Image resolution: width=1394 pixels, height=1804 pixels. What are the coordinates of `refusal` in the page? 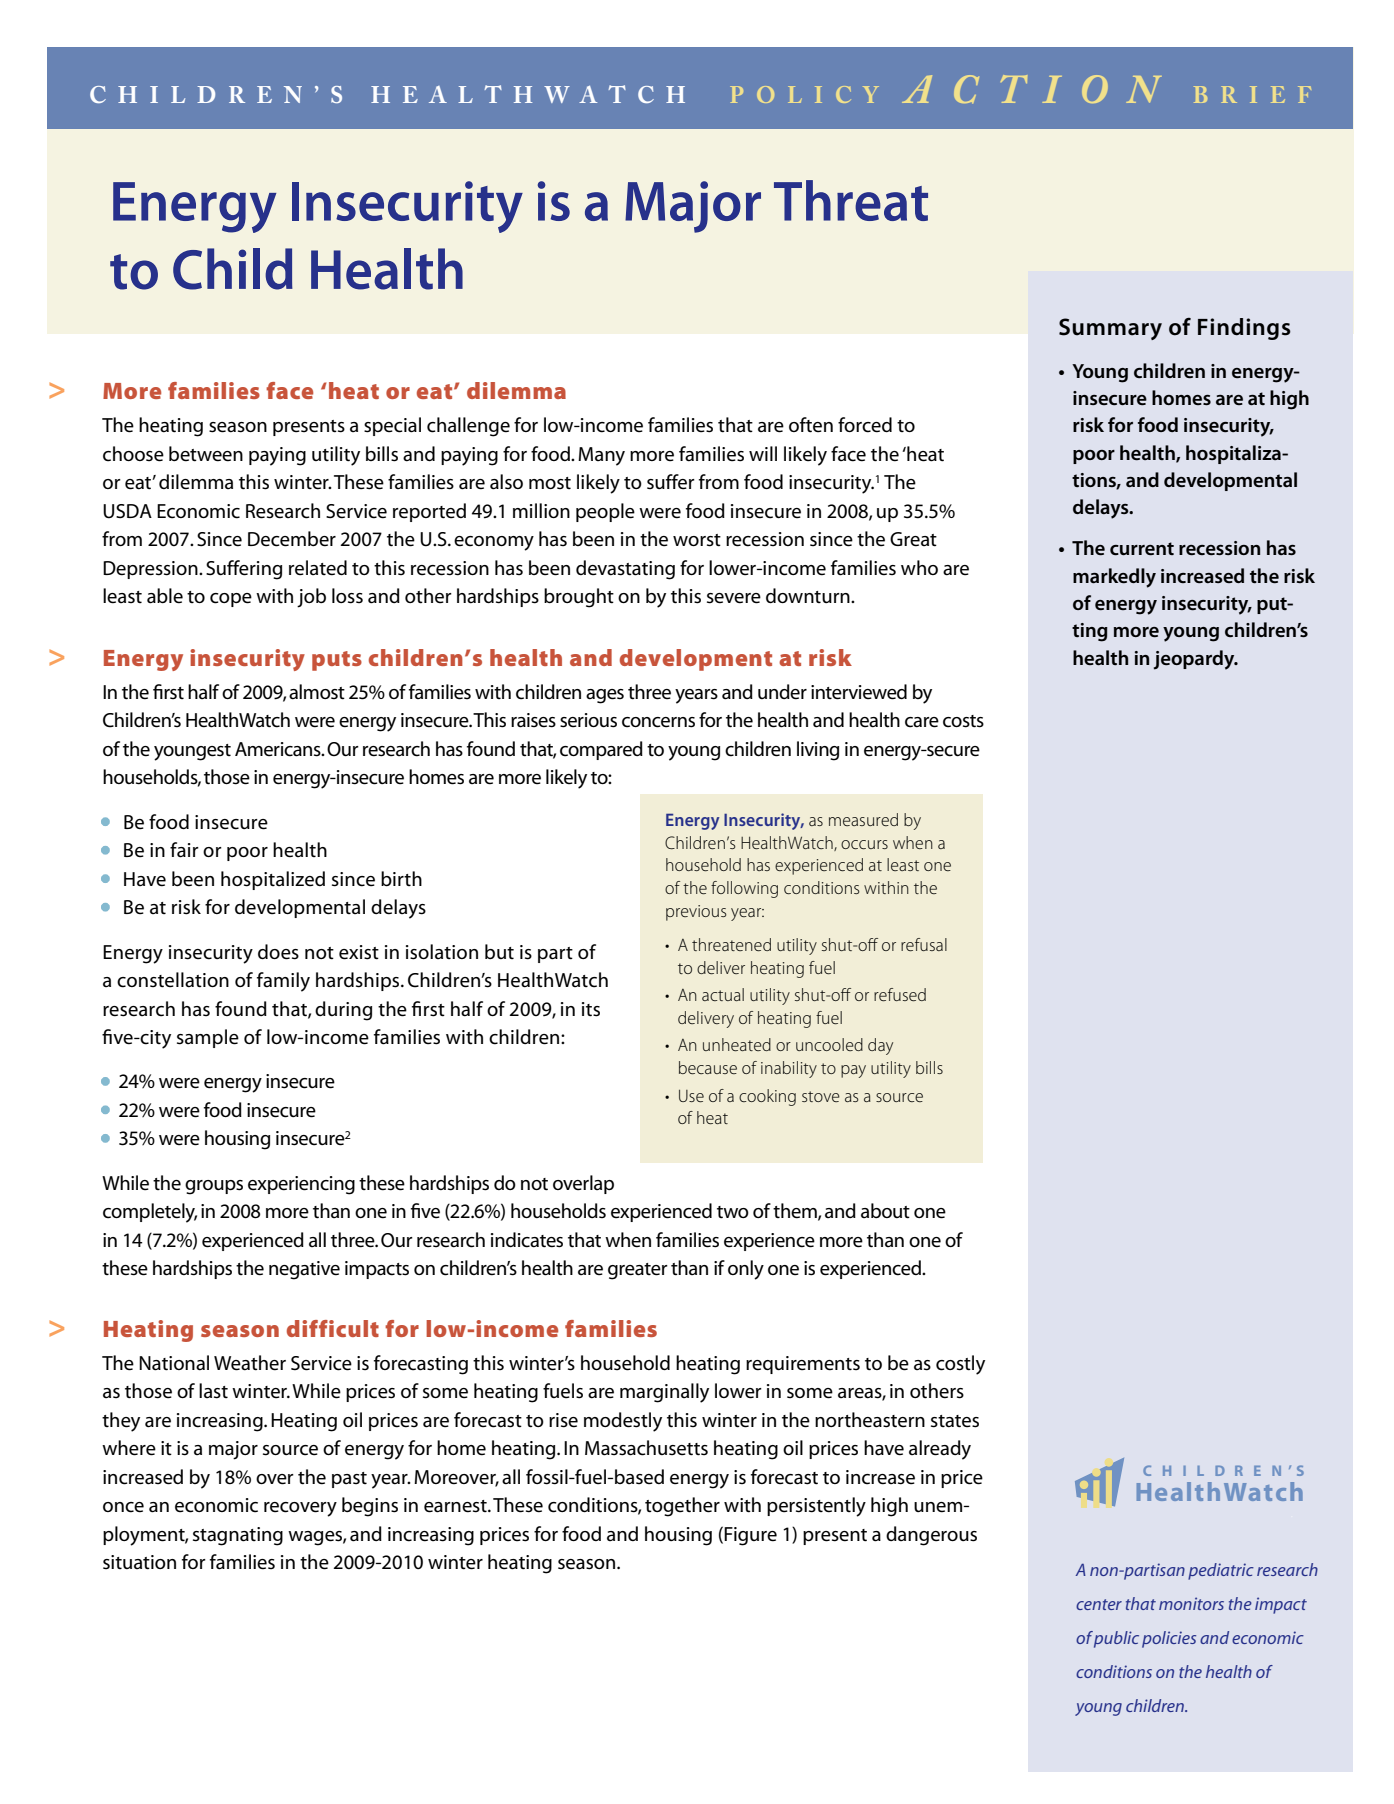 It's located at (924, 944).
